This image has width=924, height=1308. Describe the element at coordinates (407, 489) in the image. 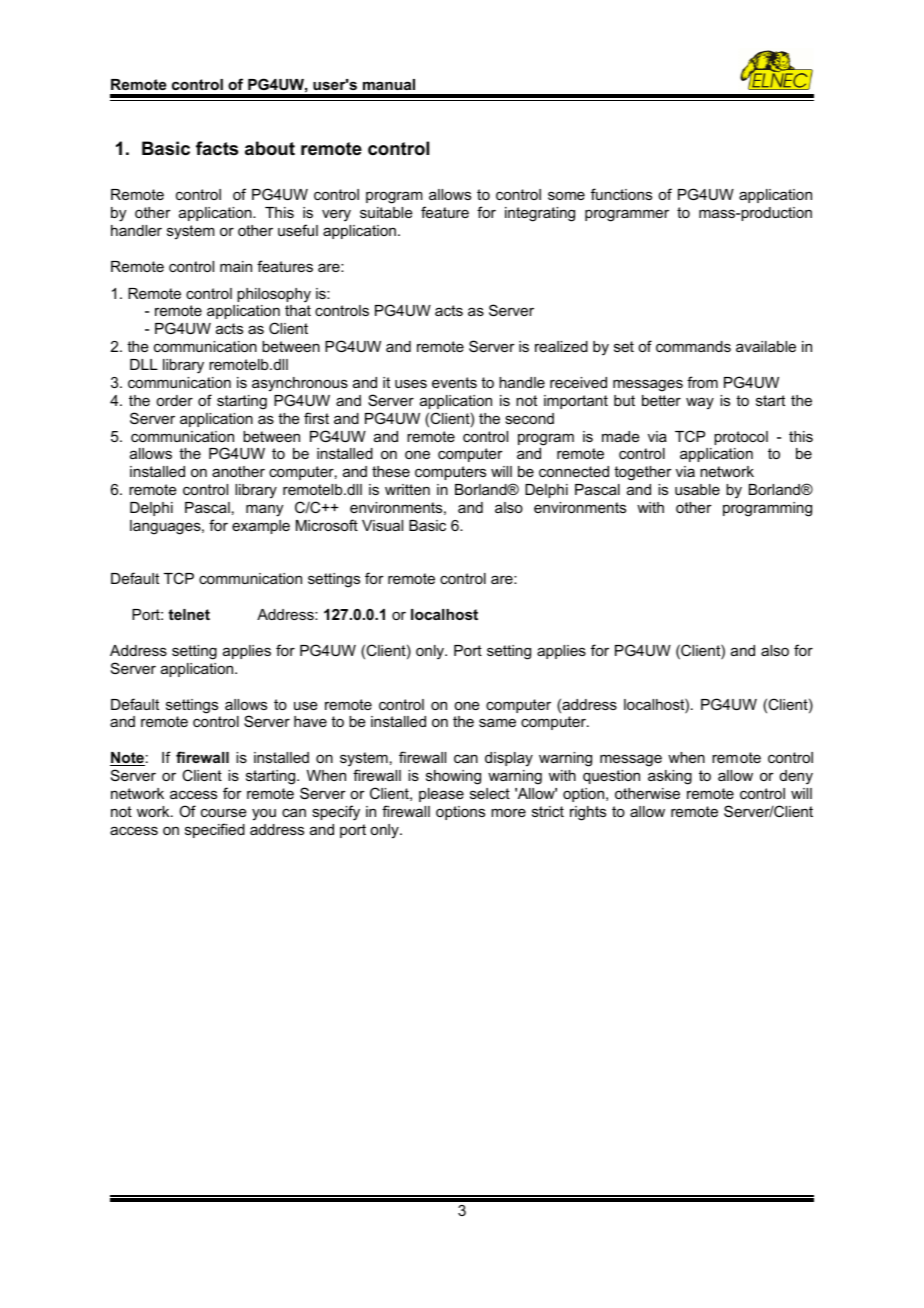

I see `written` at that location.
